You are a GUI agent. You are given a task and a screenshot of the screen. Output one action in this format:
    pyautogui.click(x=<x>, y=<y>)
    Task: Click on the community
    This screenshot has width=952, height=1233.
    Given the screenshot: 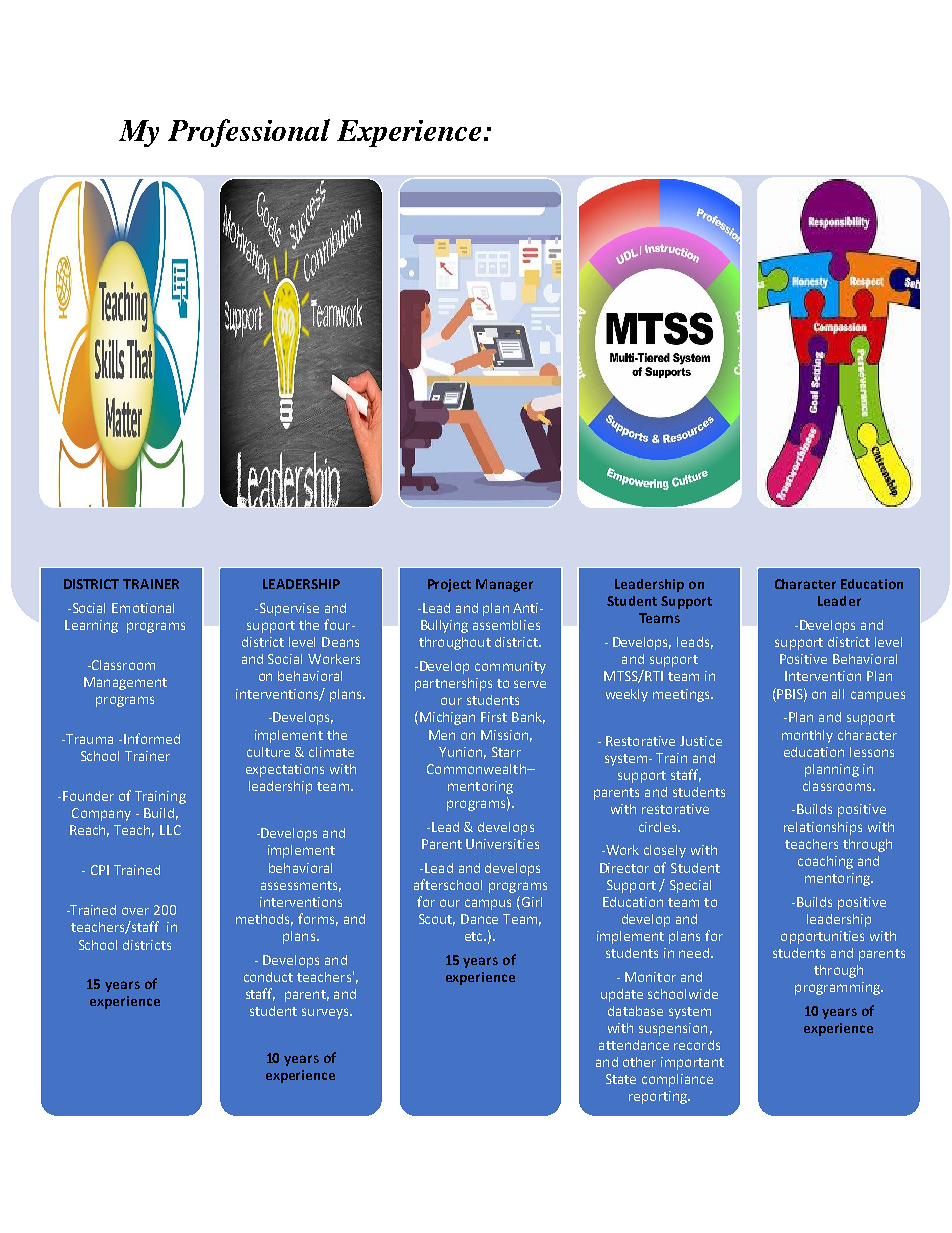 What is the action you would take?
    pyautogui.click(x=510, y=667)
